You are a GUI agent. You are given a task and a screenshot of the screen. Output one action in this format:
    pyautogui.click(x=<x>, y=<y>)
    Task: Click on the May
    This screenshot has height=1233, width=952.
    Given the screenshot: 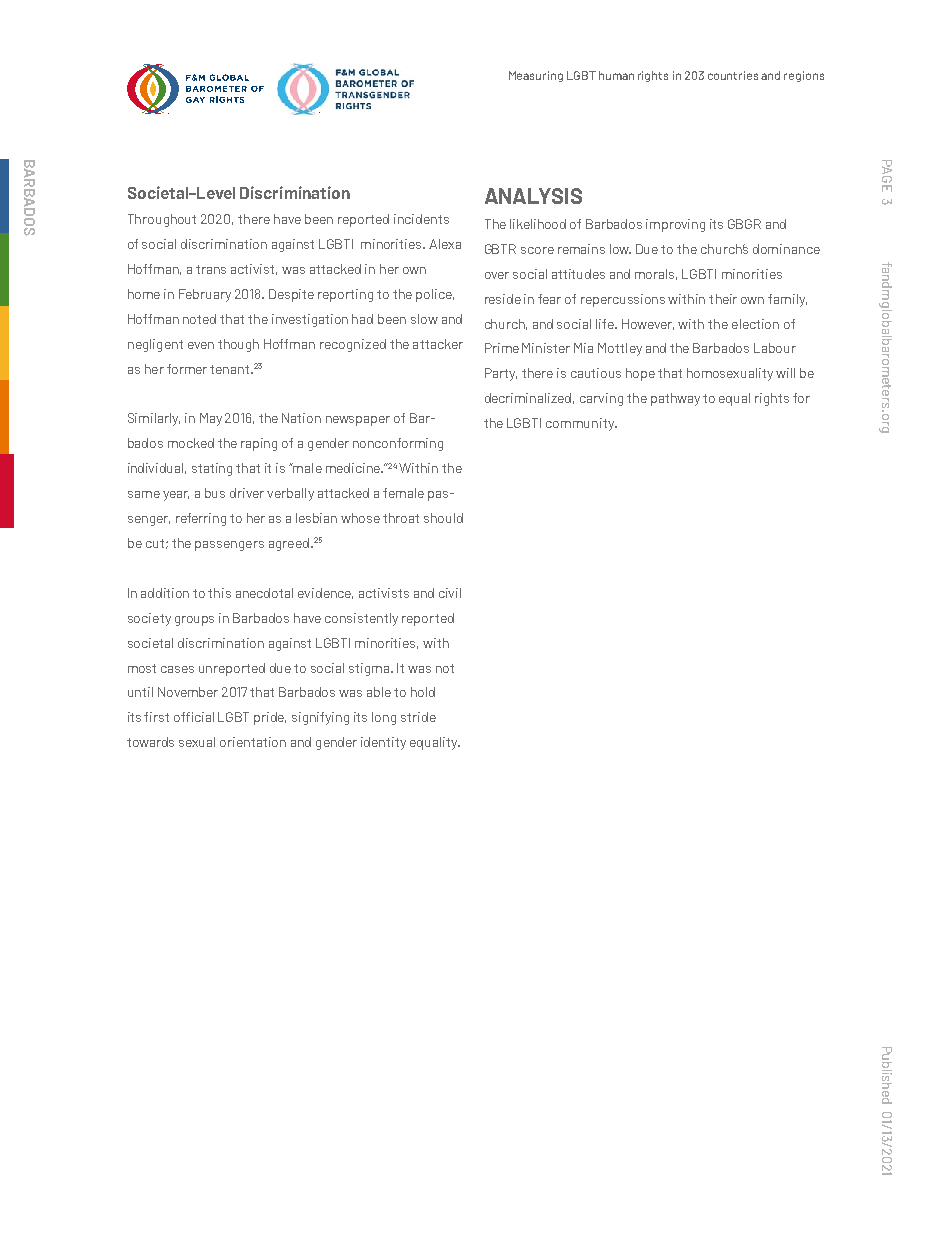 What is the action you would take?
    pyautogui.click(x=211, y=419)
